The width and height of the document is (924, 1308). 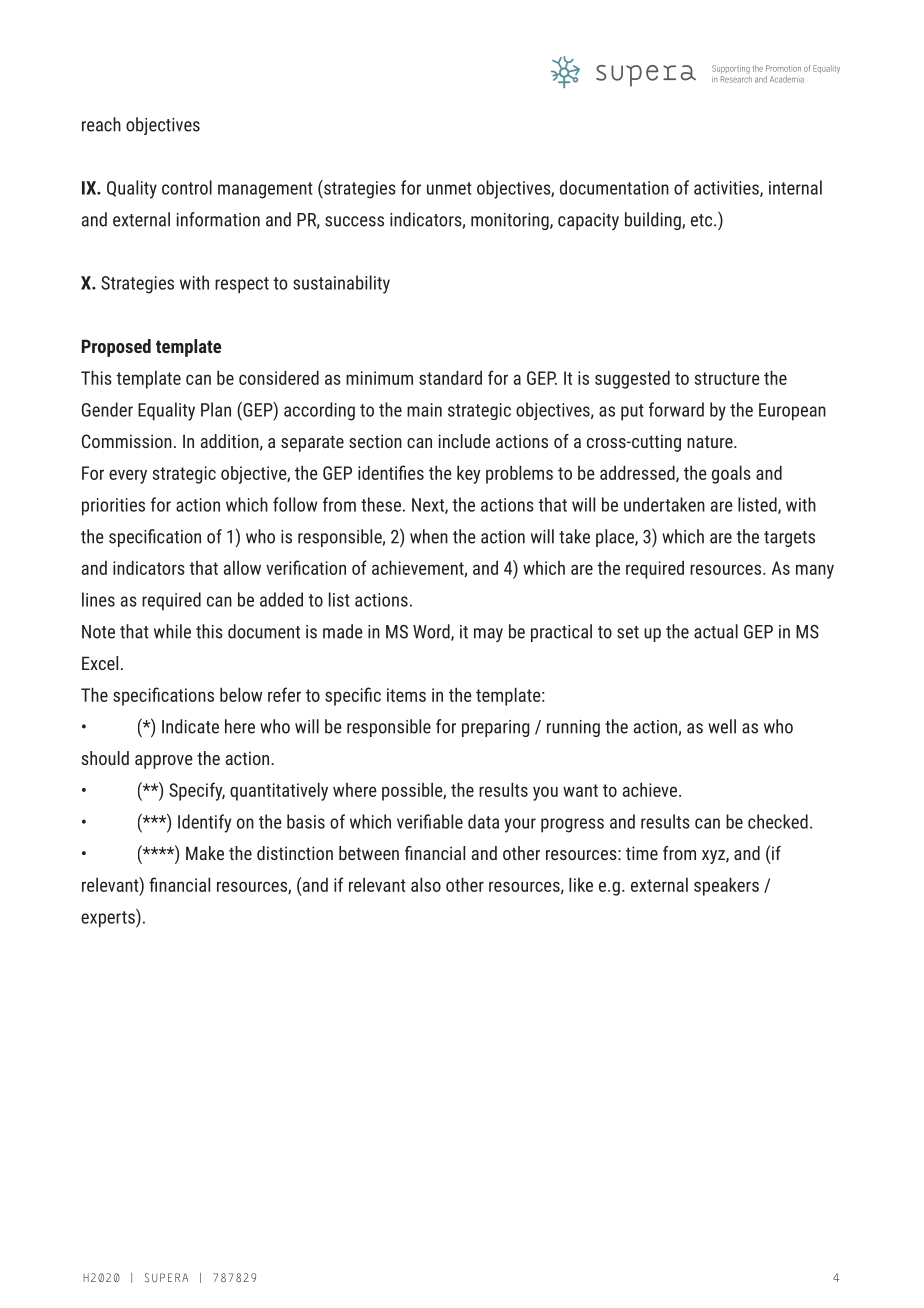 What do you see at coordinates (488, 635) in the document?
I see `may` at bounding box center [488, 635].
